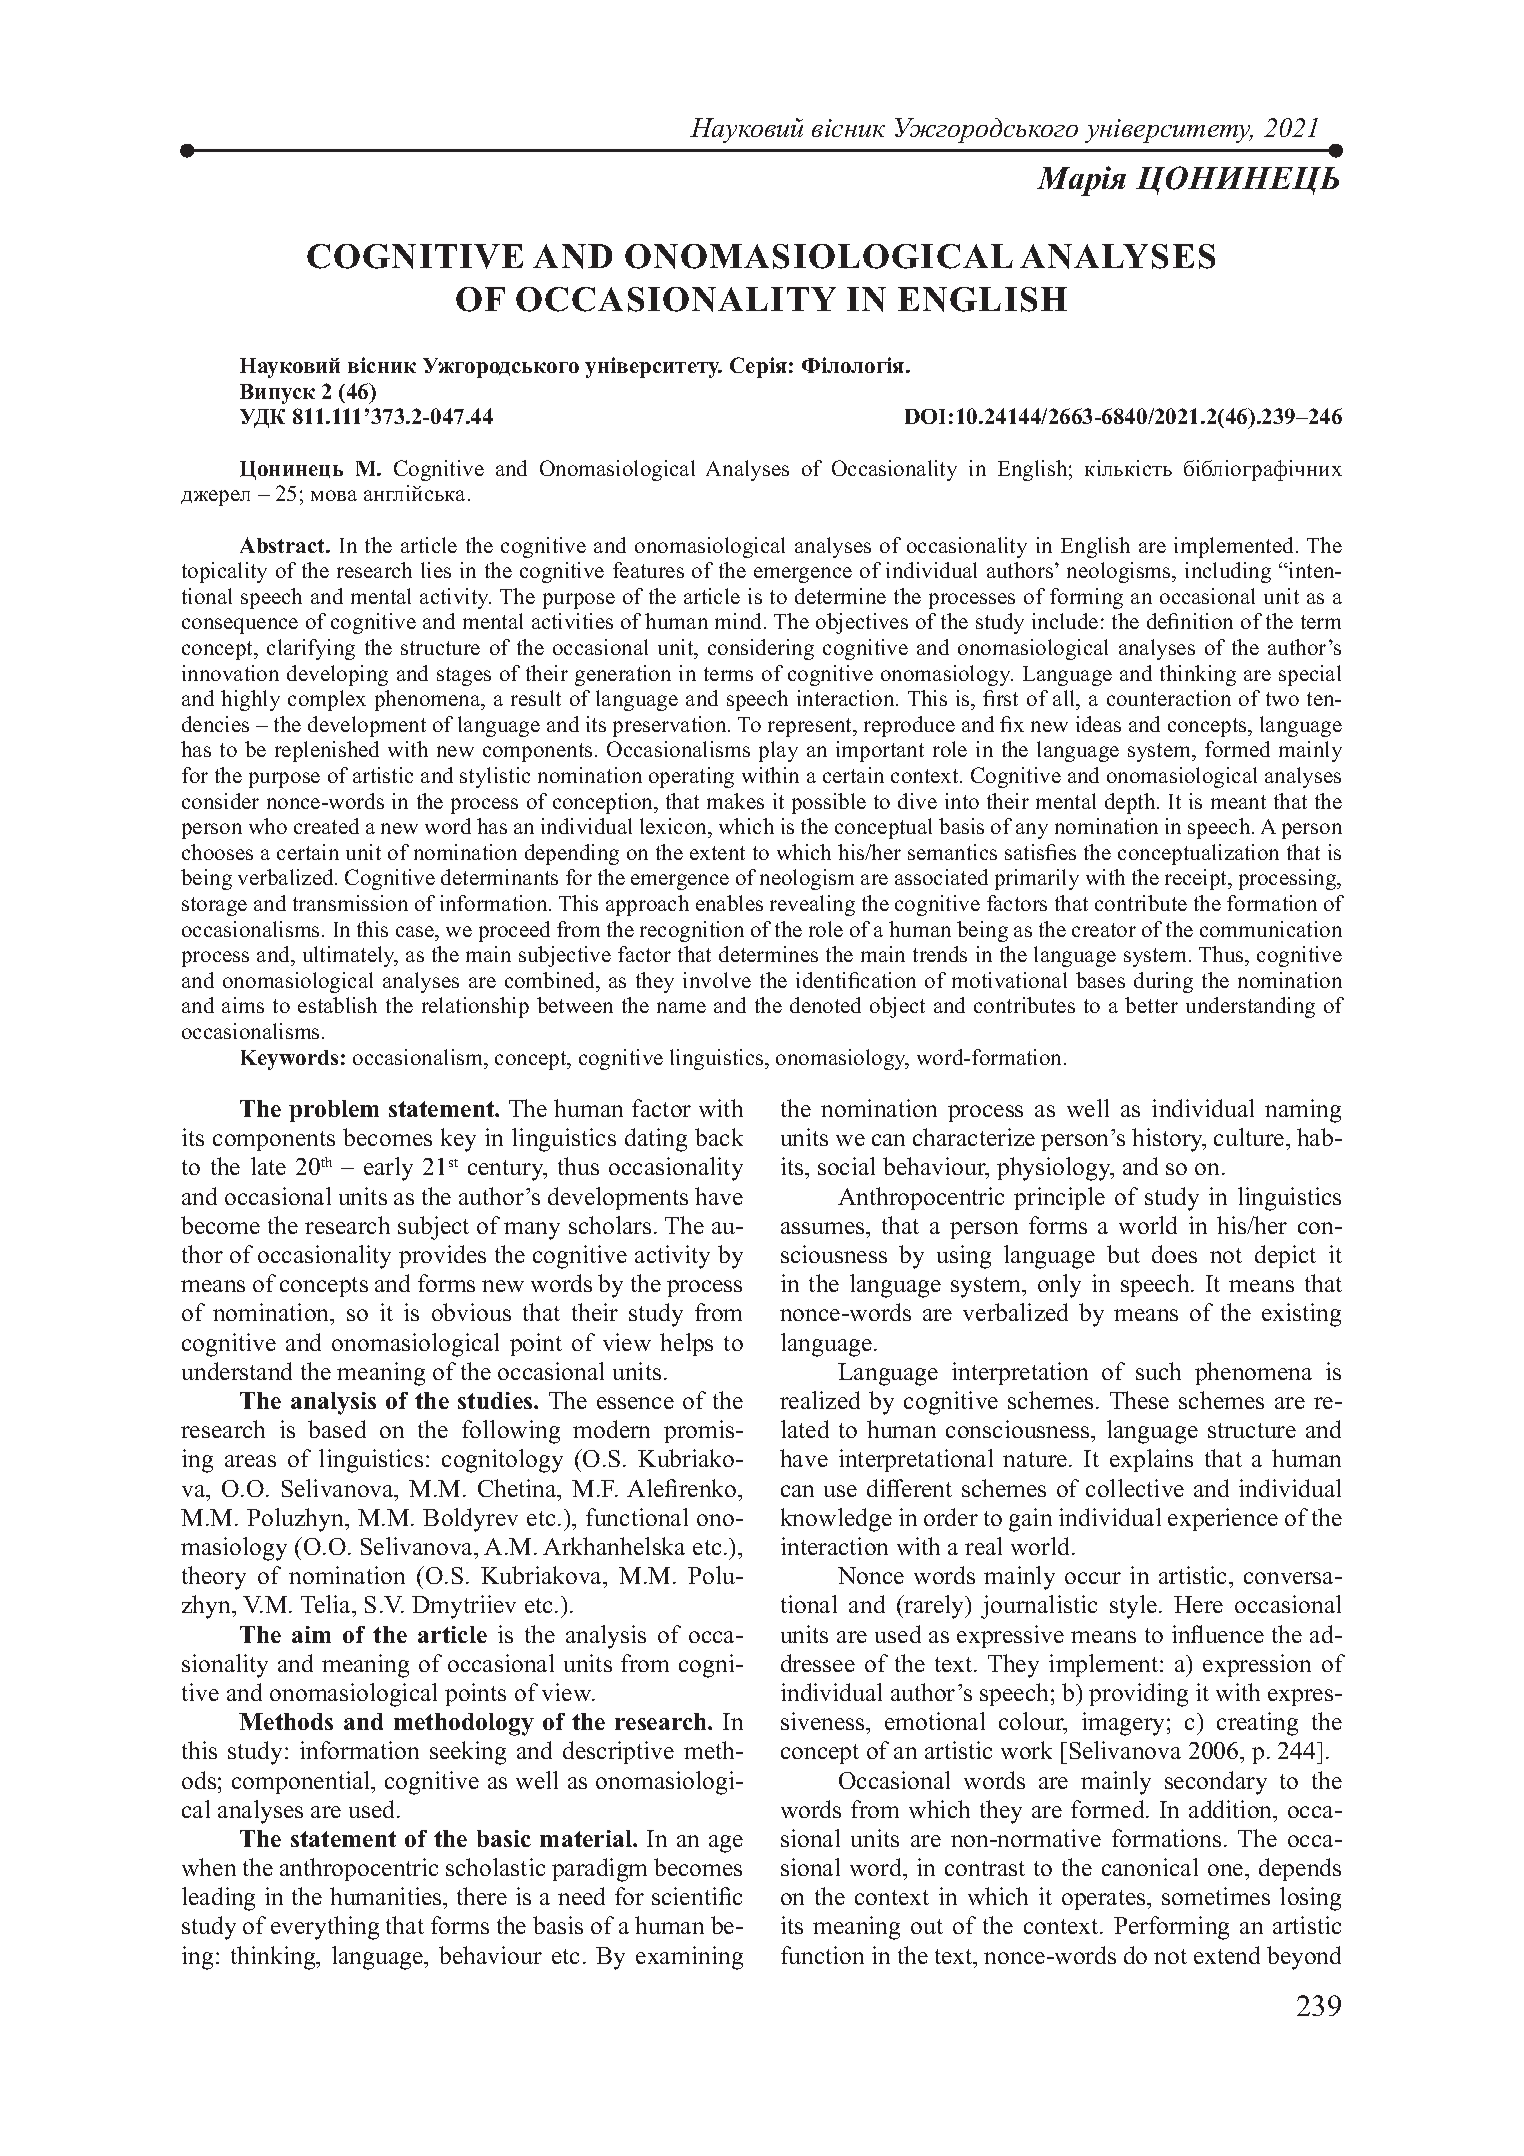  Describe the element at coordinates (836, 1520) in the document. I see `knowledge` at that location.
